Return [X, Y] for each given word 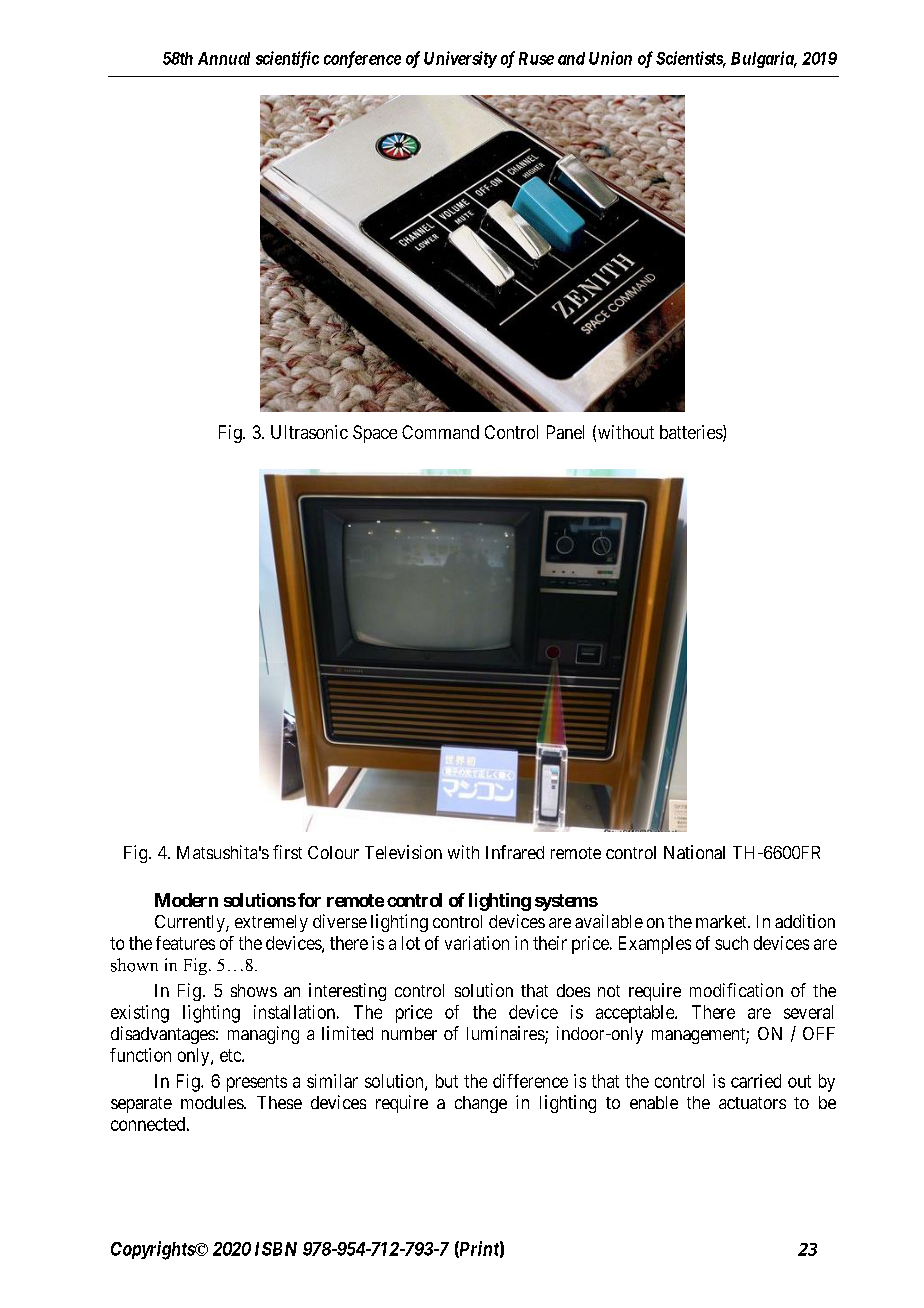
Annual [224, 58]
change [481, 1104]
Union [610, 58]
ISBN [276, 1249]
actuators [752, 1103]
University [460, 59]
